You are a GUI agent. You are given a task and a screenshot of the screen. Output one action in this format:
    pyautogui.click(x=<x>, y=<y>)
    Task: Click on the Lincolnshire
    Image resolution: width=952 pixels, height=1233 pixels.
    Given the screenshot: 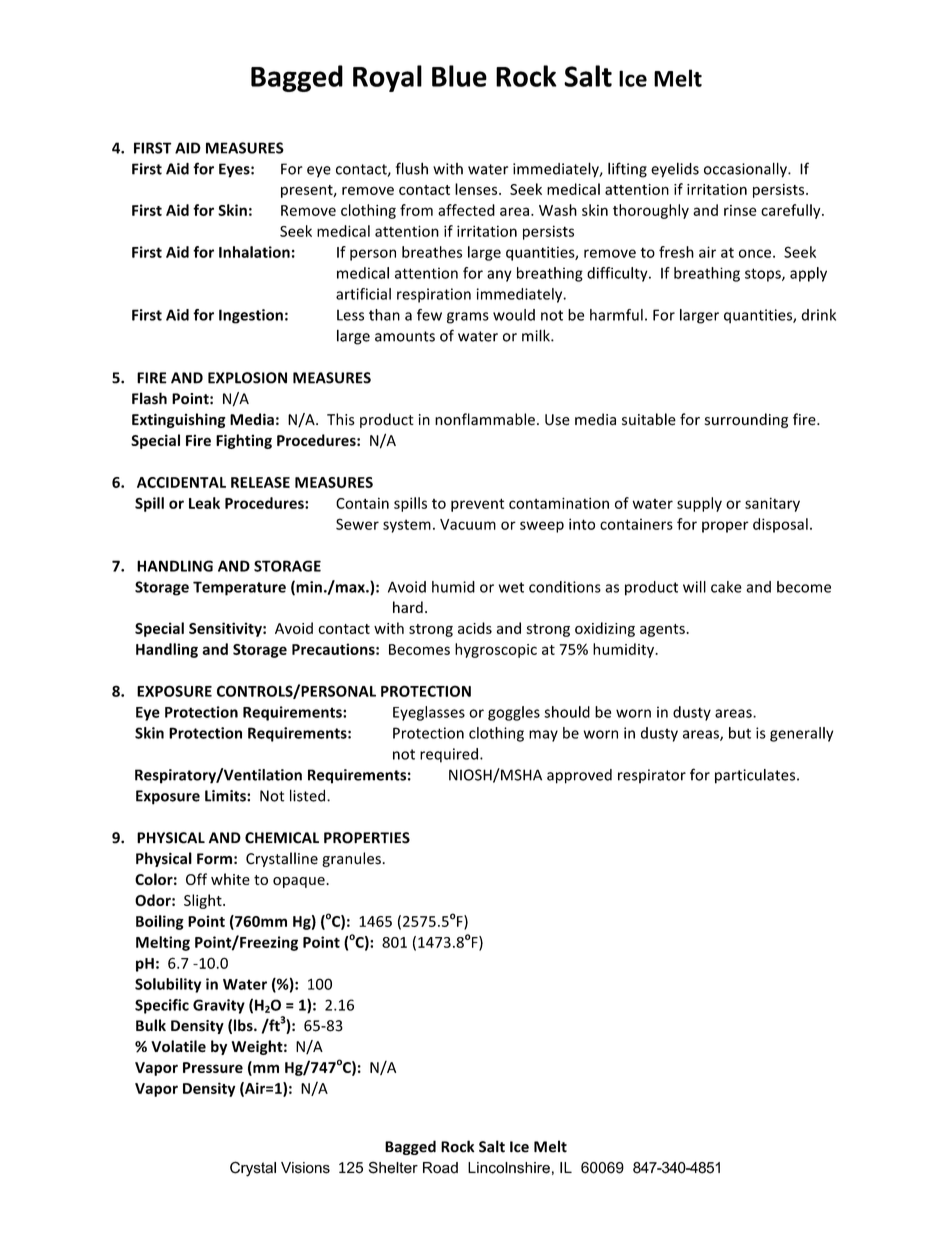 What is the action you would take?
    pyautogui.click(x=509, y=1168)
